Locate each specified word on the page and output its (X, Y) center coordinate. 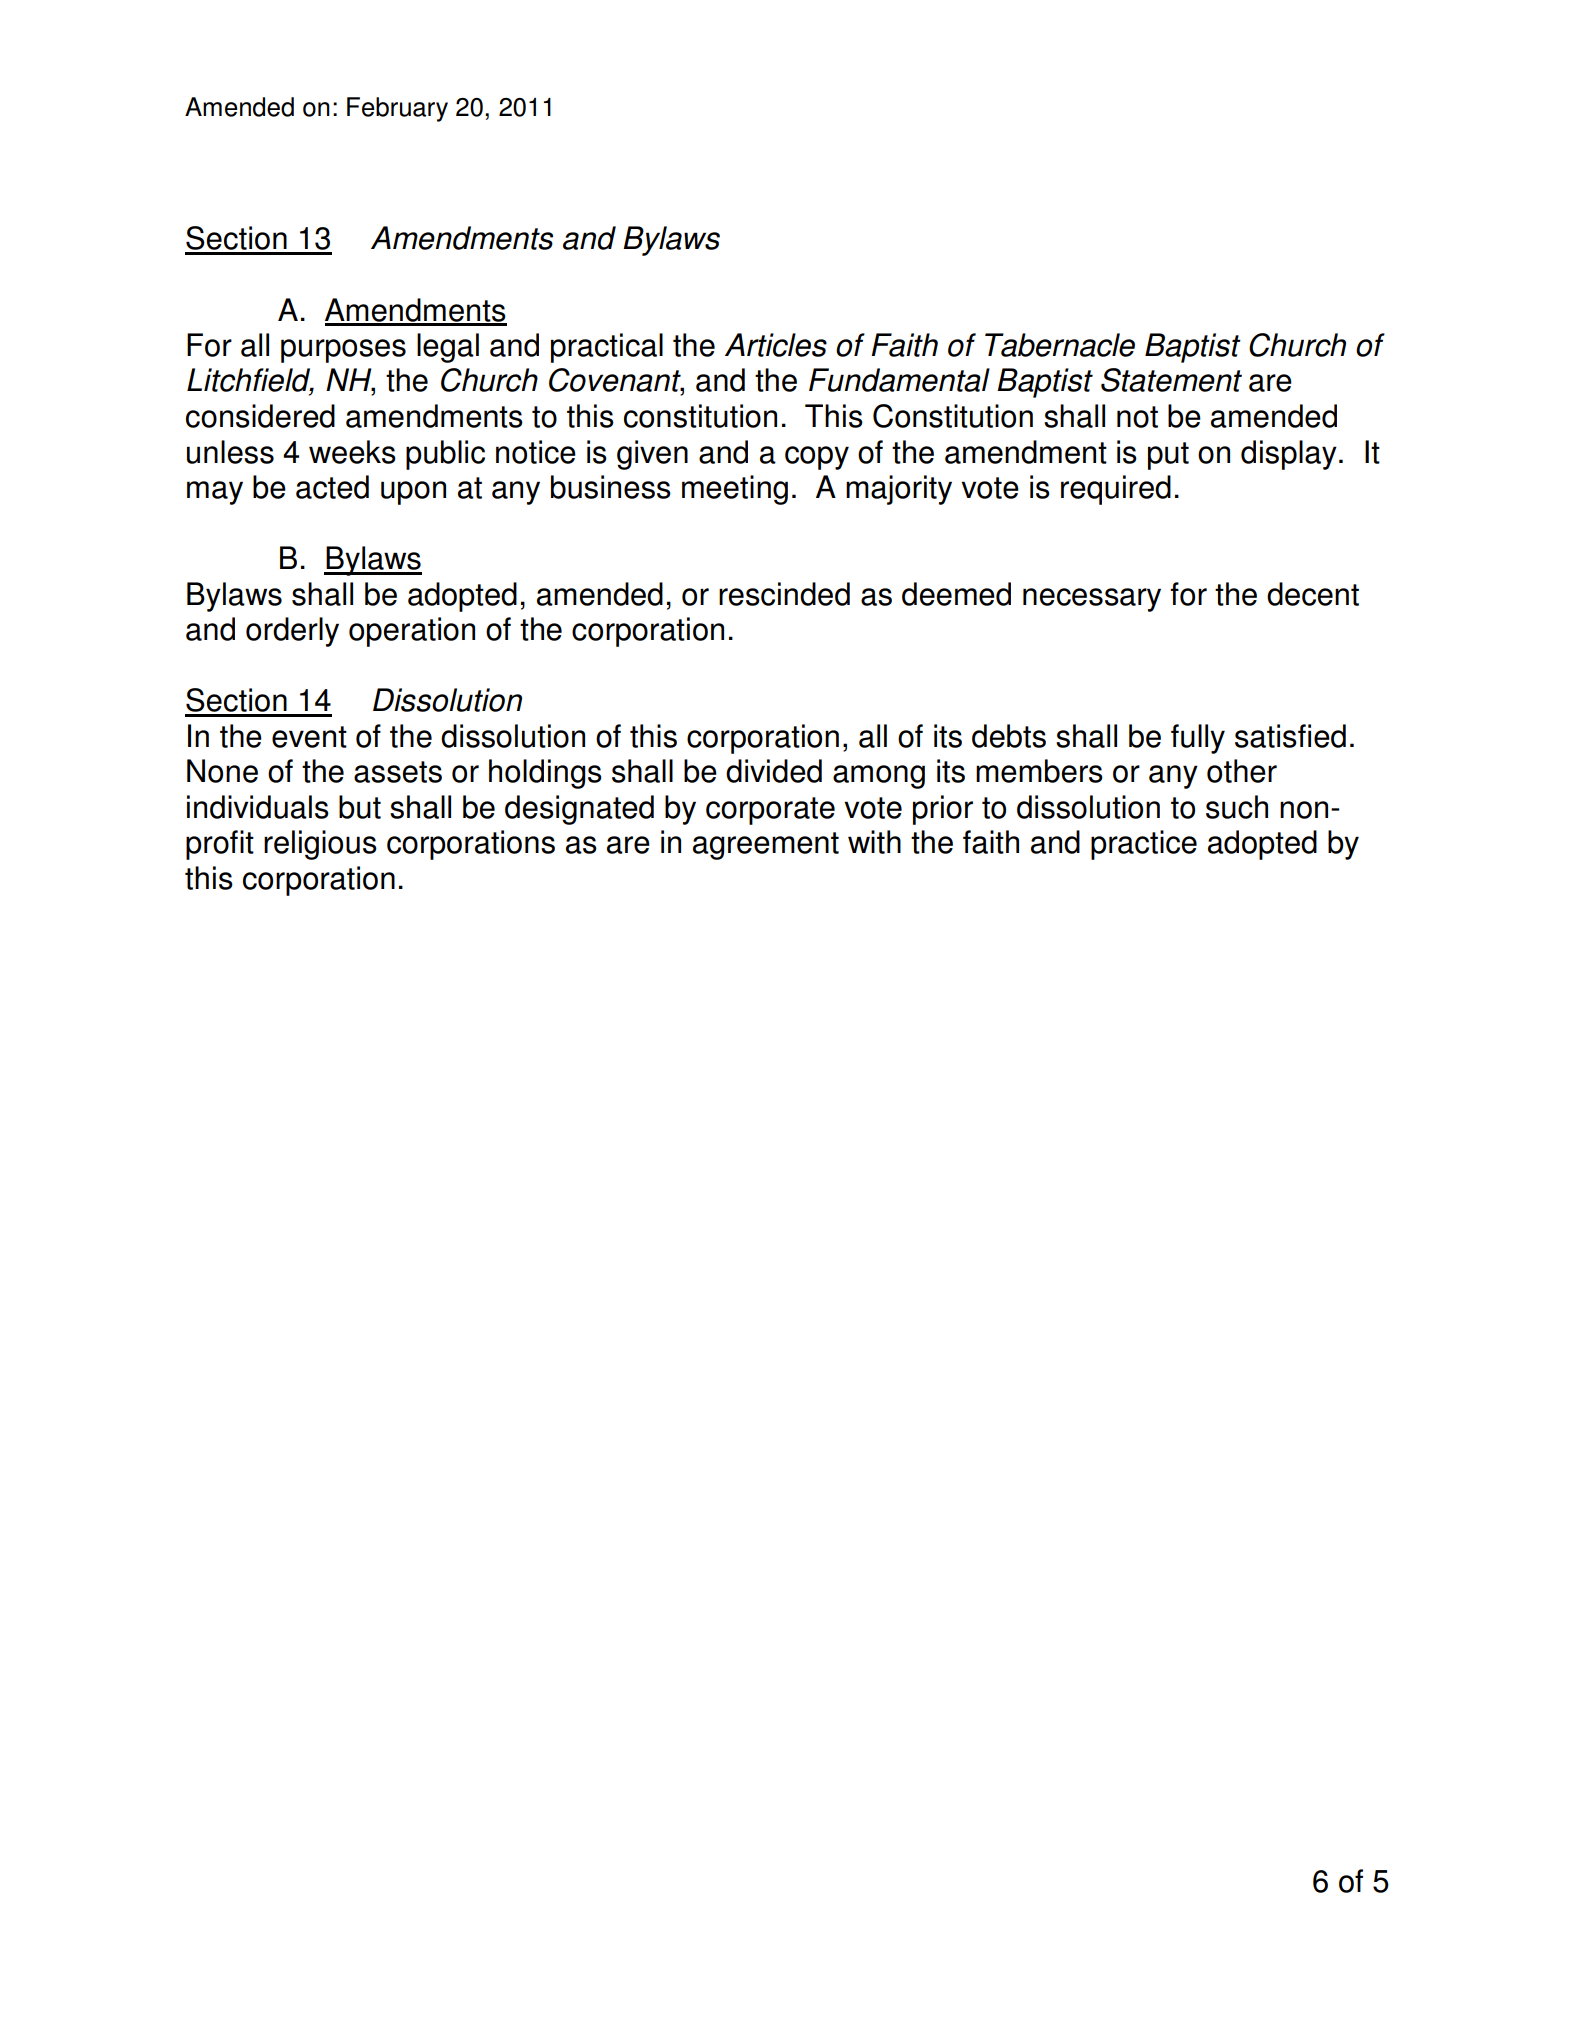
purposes (343, 351)
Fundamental (899, 380)
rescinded (784, 594)
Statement (1171, 380)
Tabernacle (1060, 345)
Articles (776, 345)
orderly (292, 632)
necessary (1092, 600)
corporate (770, 811)
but (360, 807)
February (397, 109)
